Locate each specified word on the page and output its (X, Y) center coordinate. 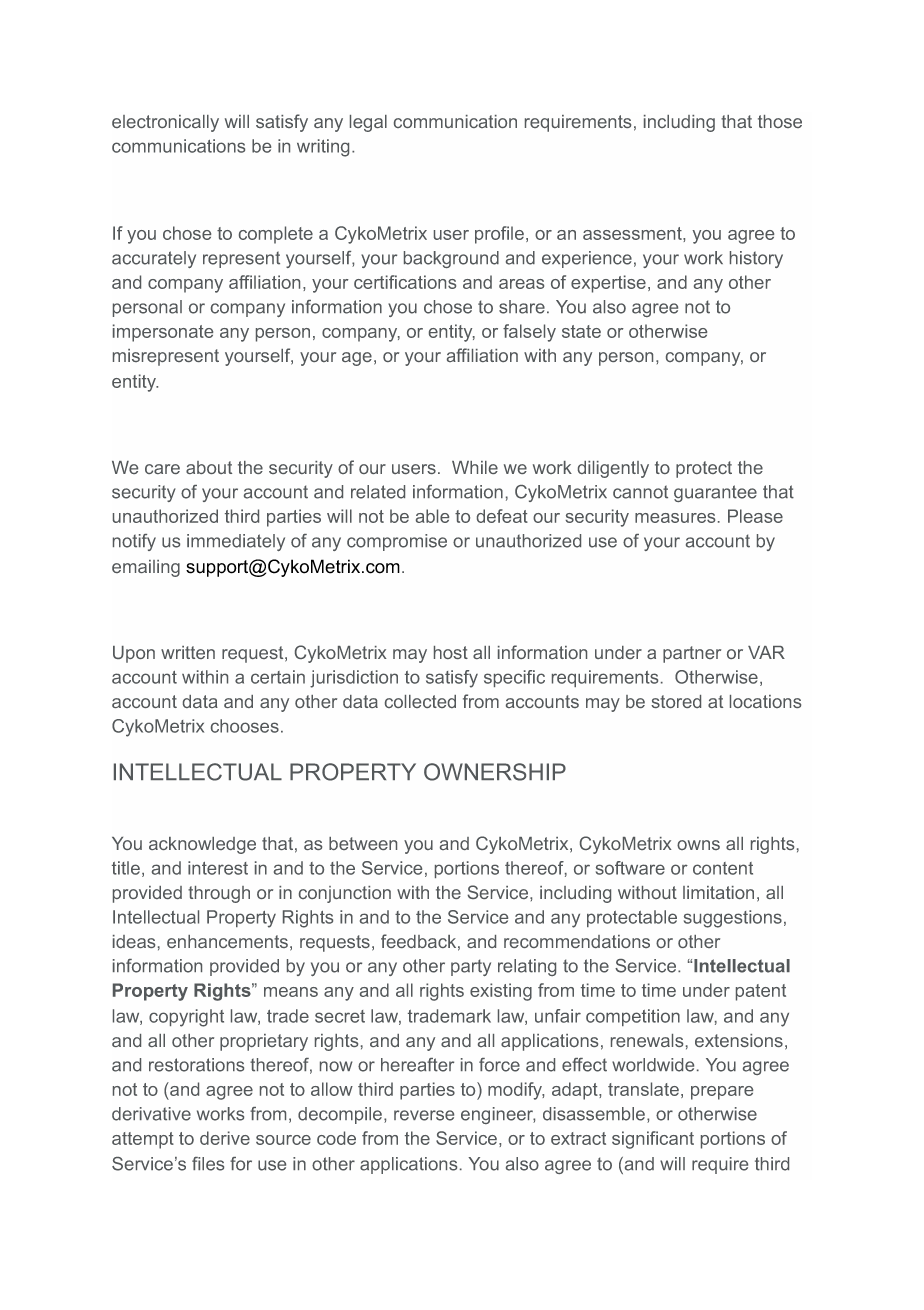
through (219, 894)
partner (692, 654)
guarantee (715, 493)
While (475, 467)
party (471, 967)
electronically (165, 123)
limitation (718, 892)
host (451, 652)
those (780, 121)
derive (225, 1138)
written (188, 652)
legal (368, 123)
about (209, 467)
